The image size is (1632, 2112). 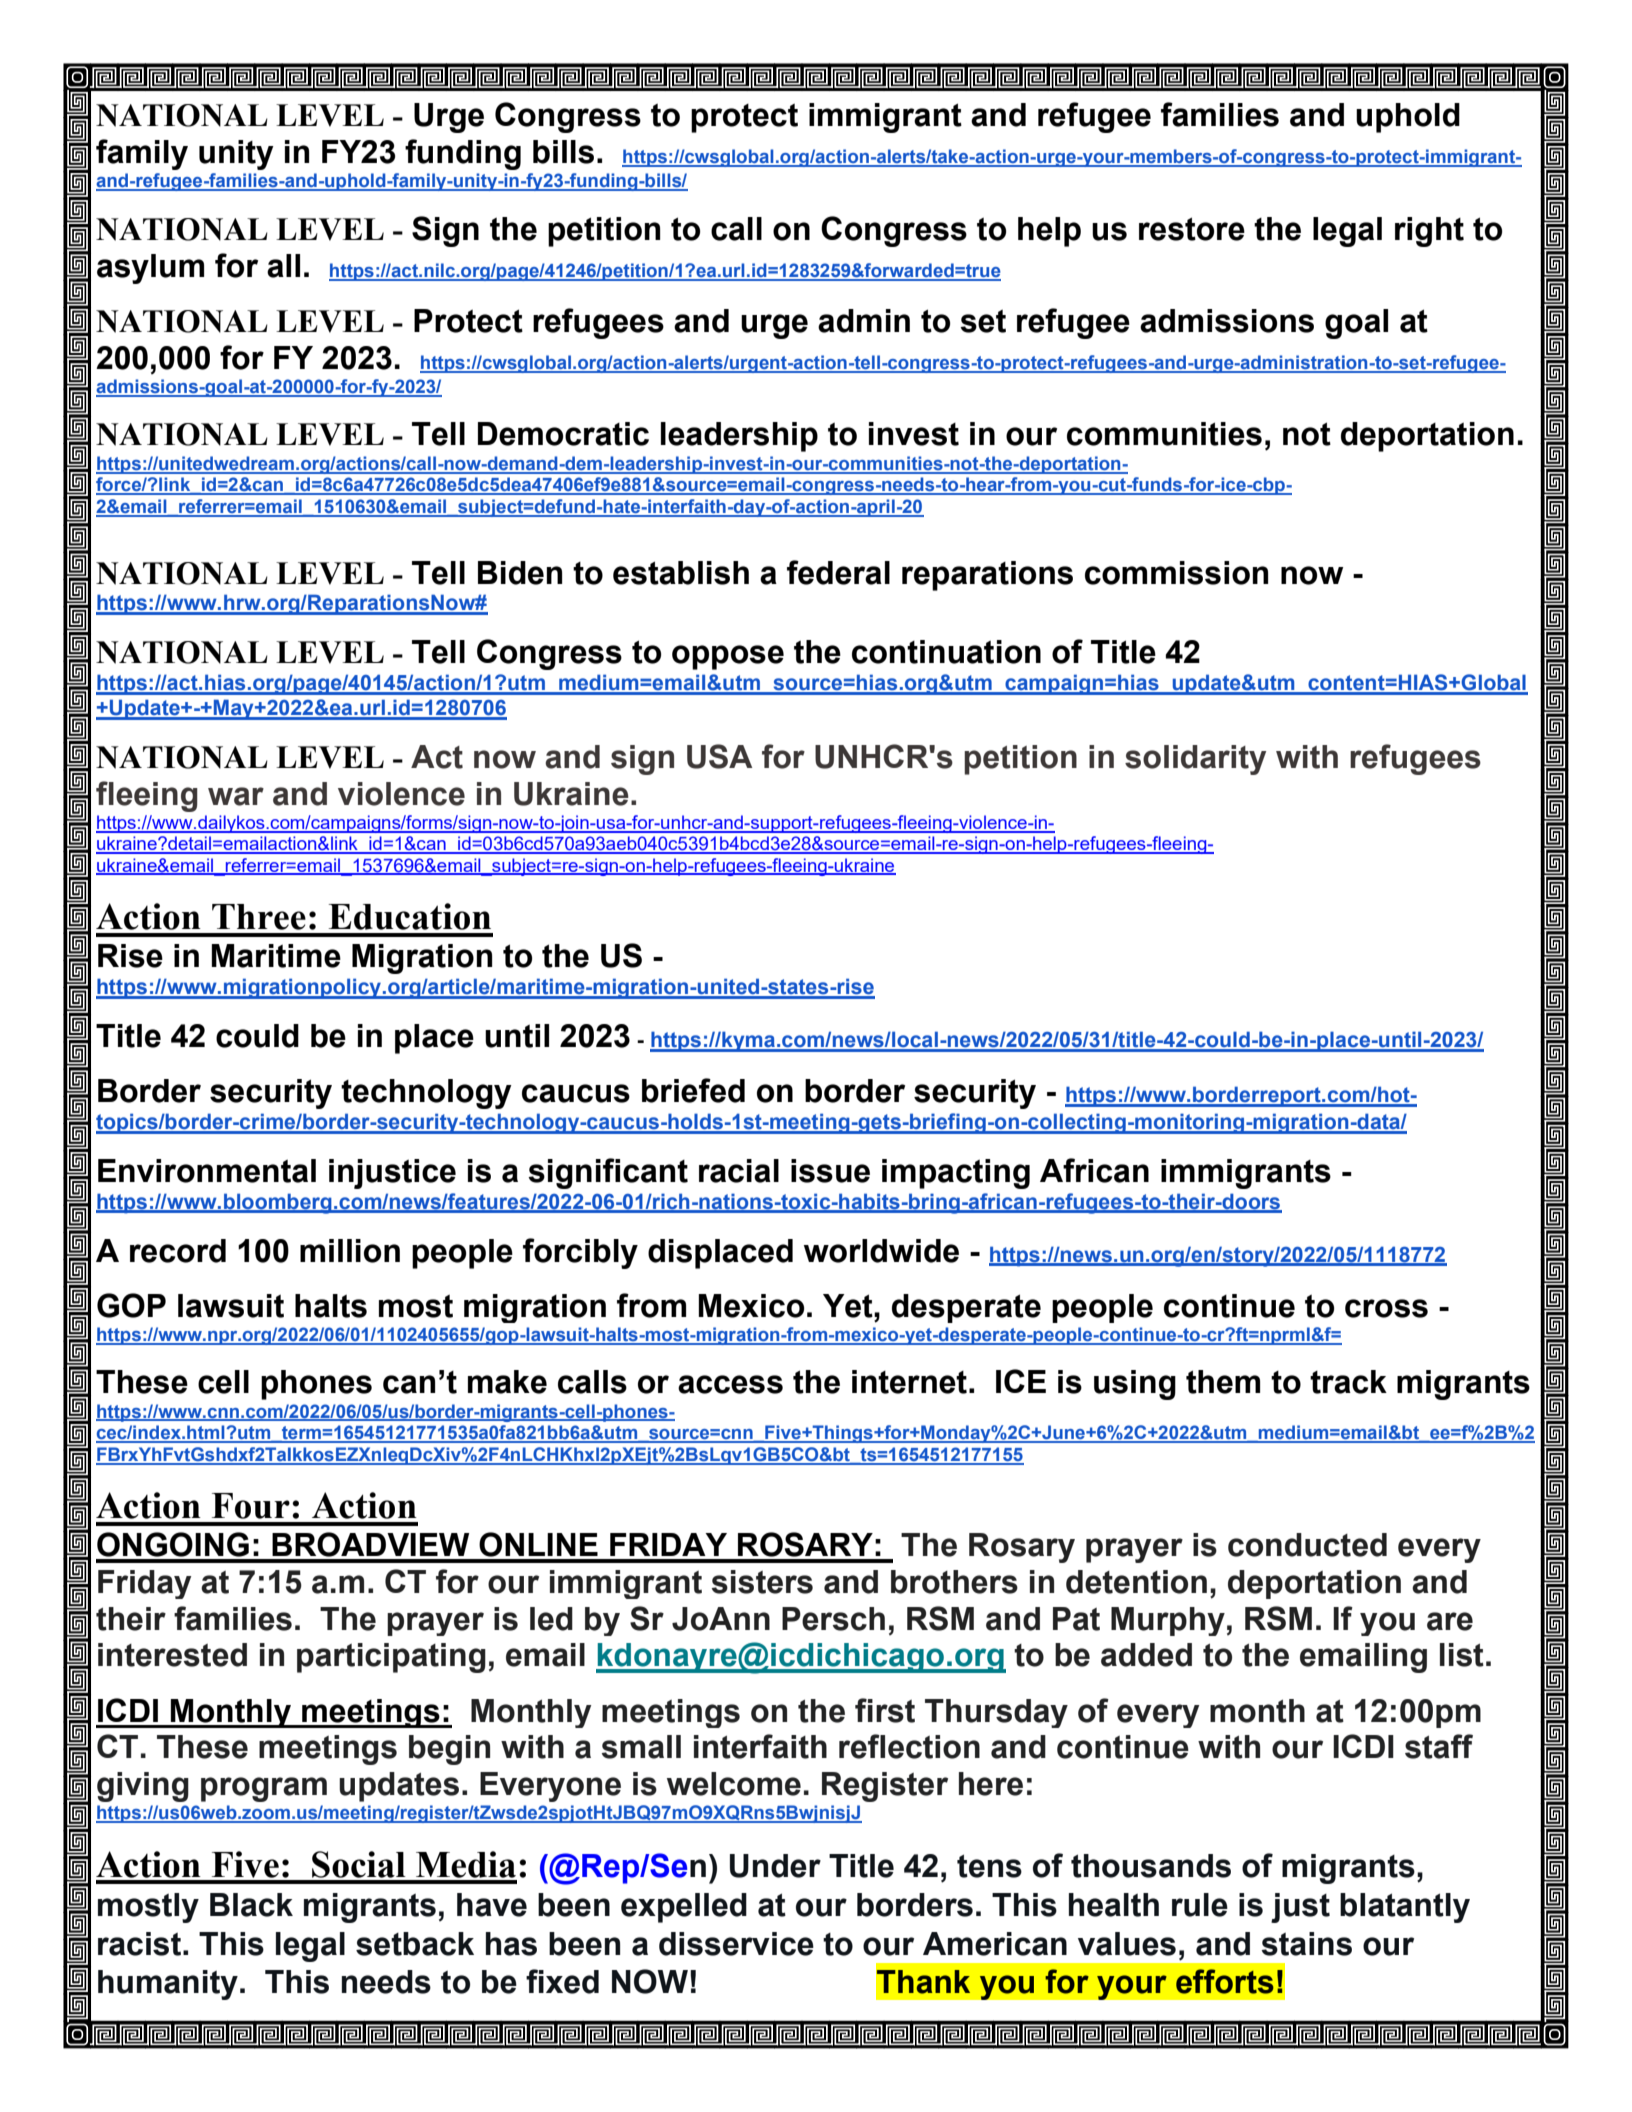 What do you see at coordinates (563, 434) in the screenshot?
I see `Democratic` at bounding box center [563, 434].
